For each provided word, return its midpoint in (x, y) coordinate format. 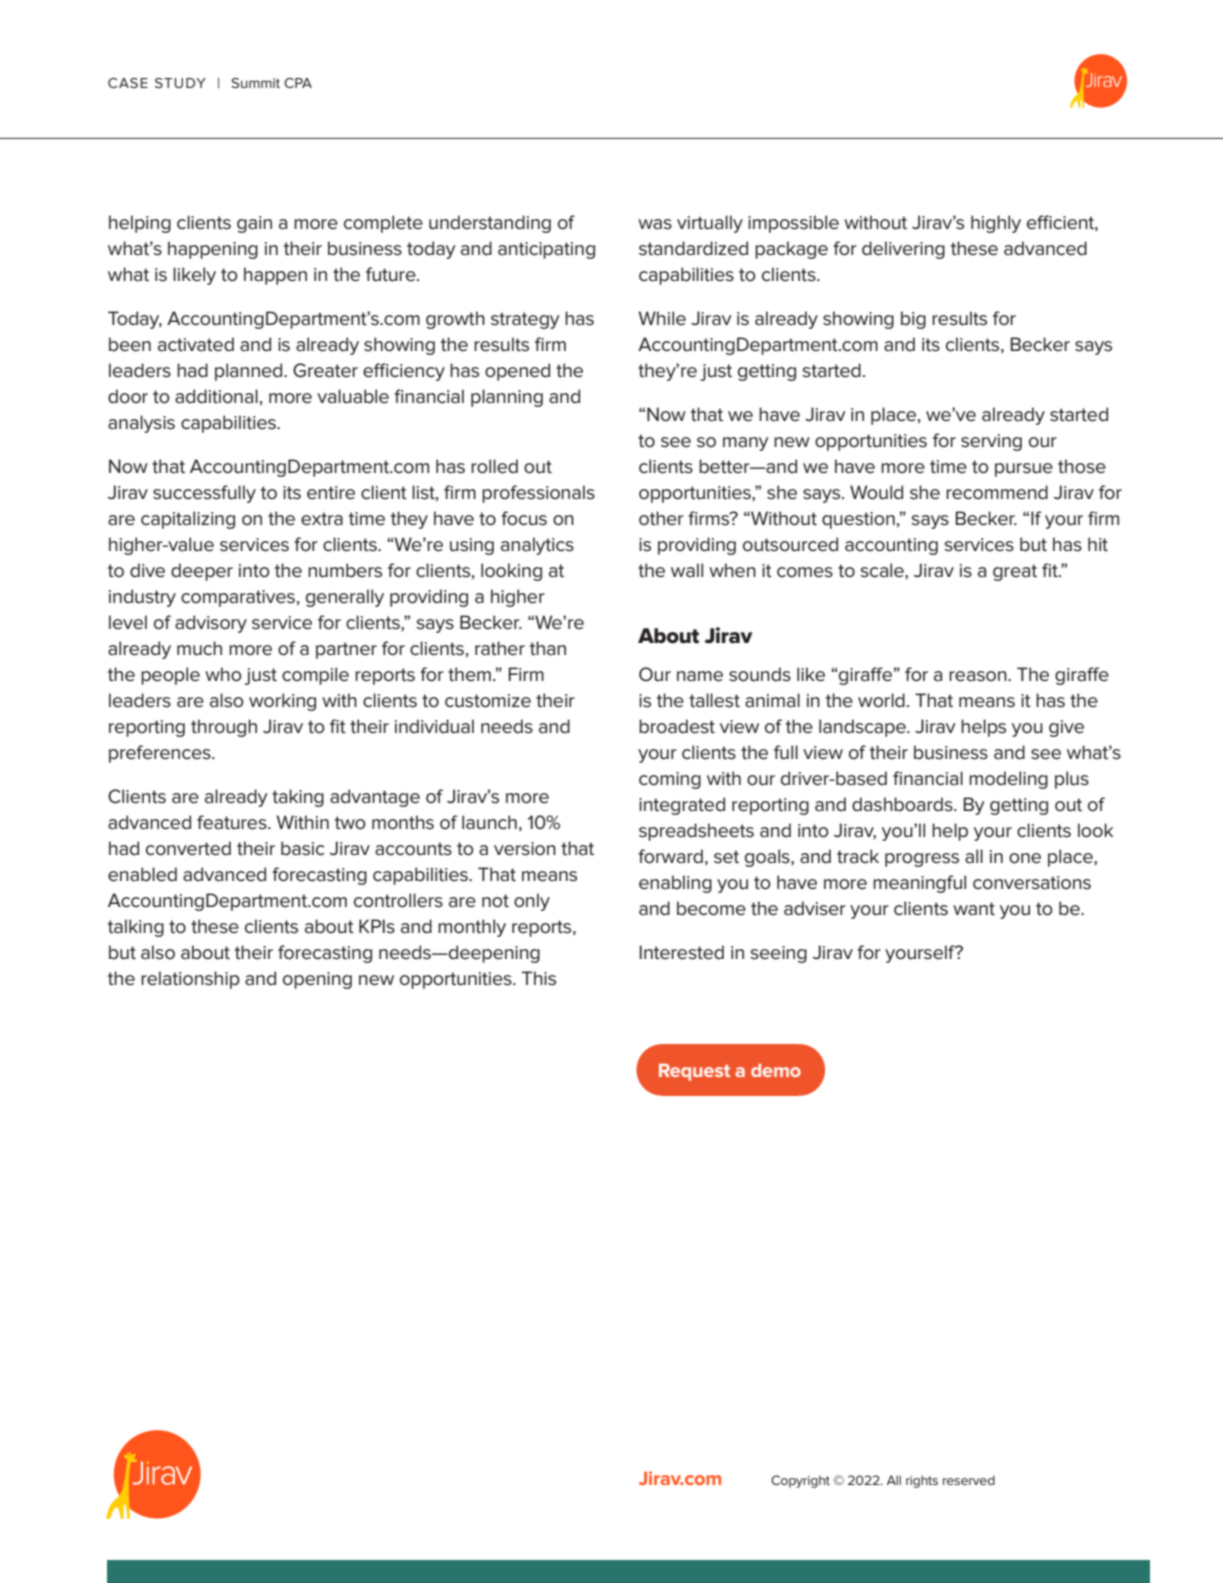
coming (670, 780)
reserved (969, 1480)
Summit (255, 83)
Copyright (800, 1481)
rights (922, 1481)
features (233, 822)
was (655, 224)
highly (996, 224)
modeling (1008, 780)
